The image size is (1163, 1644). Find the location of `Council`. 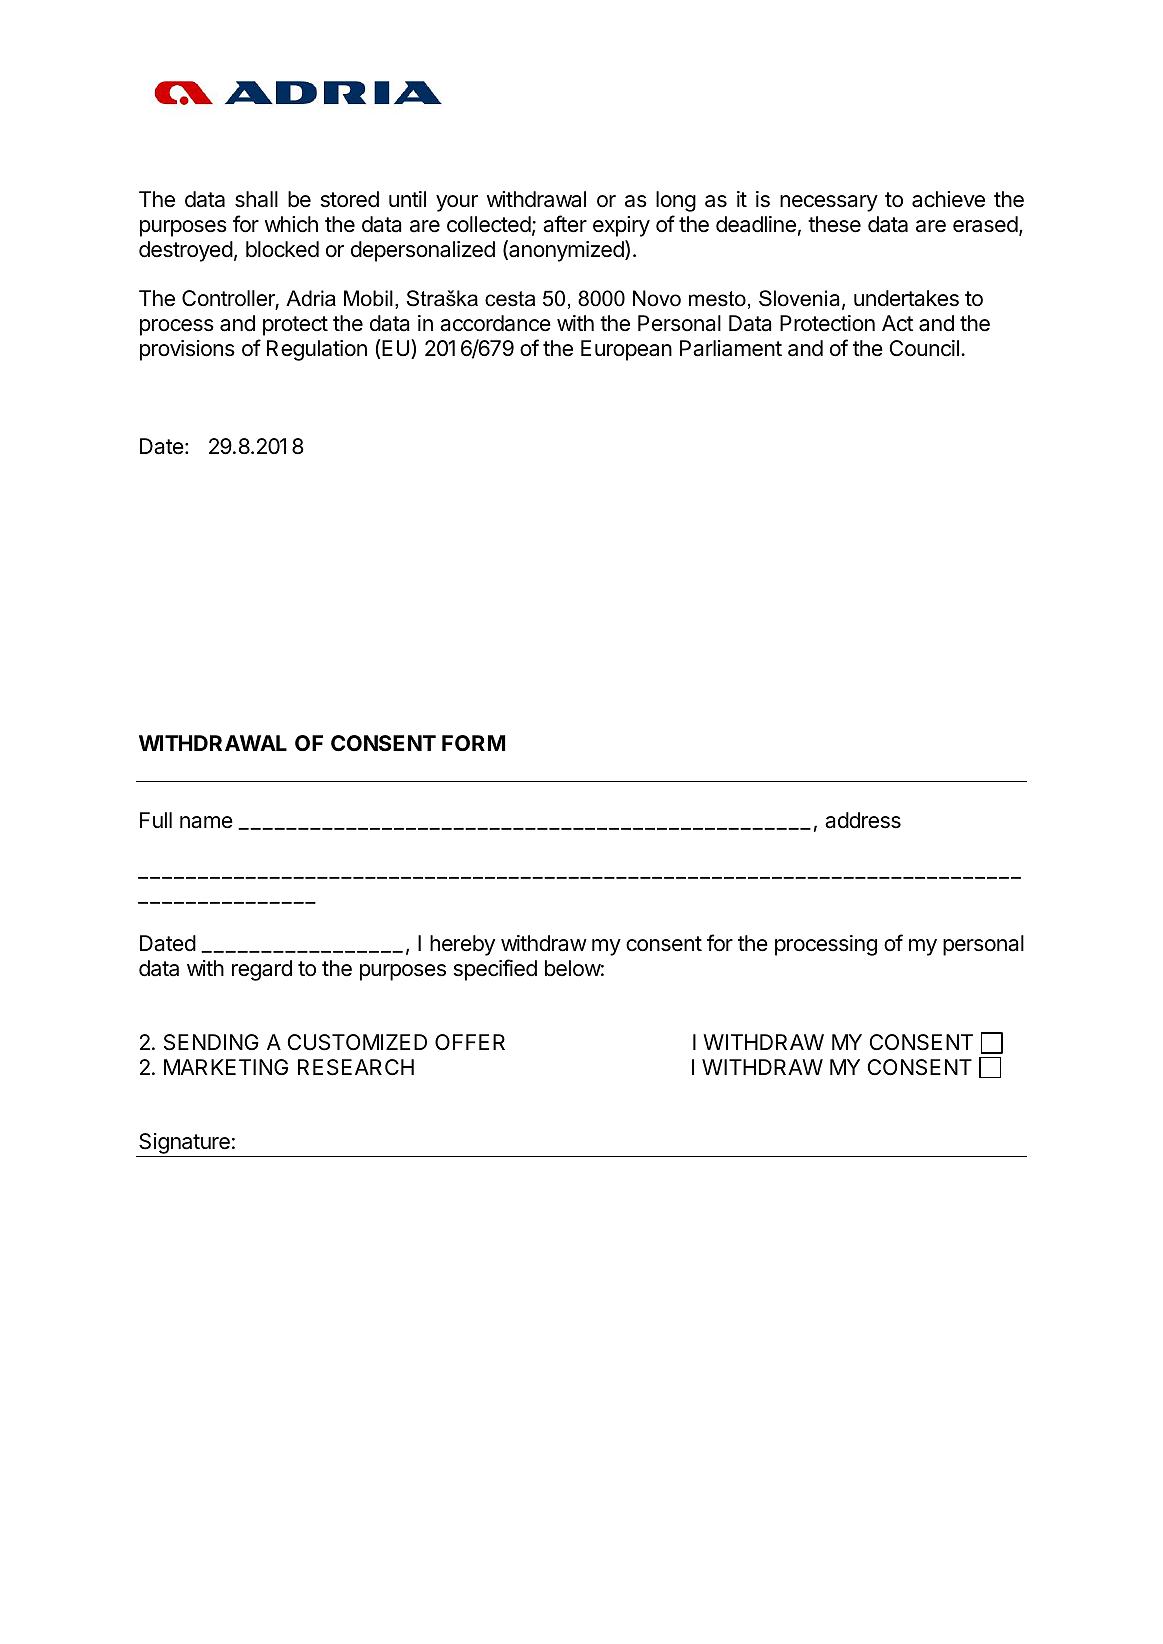

Council is located at coordinates (924, 348).
